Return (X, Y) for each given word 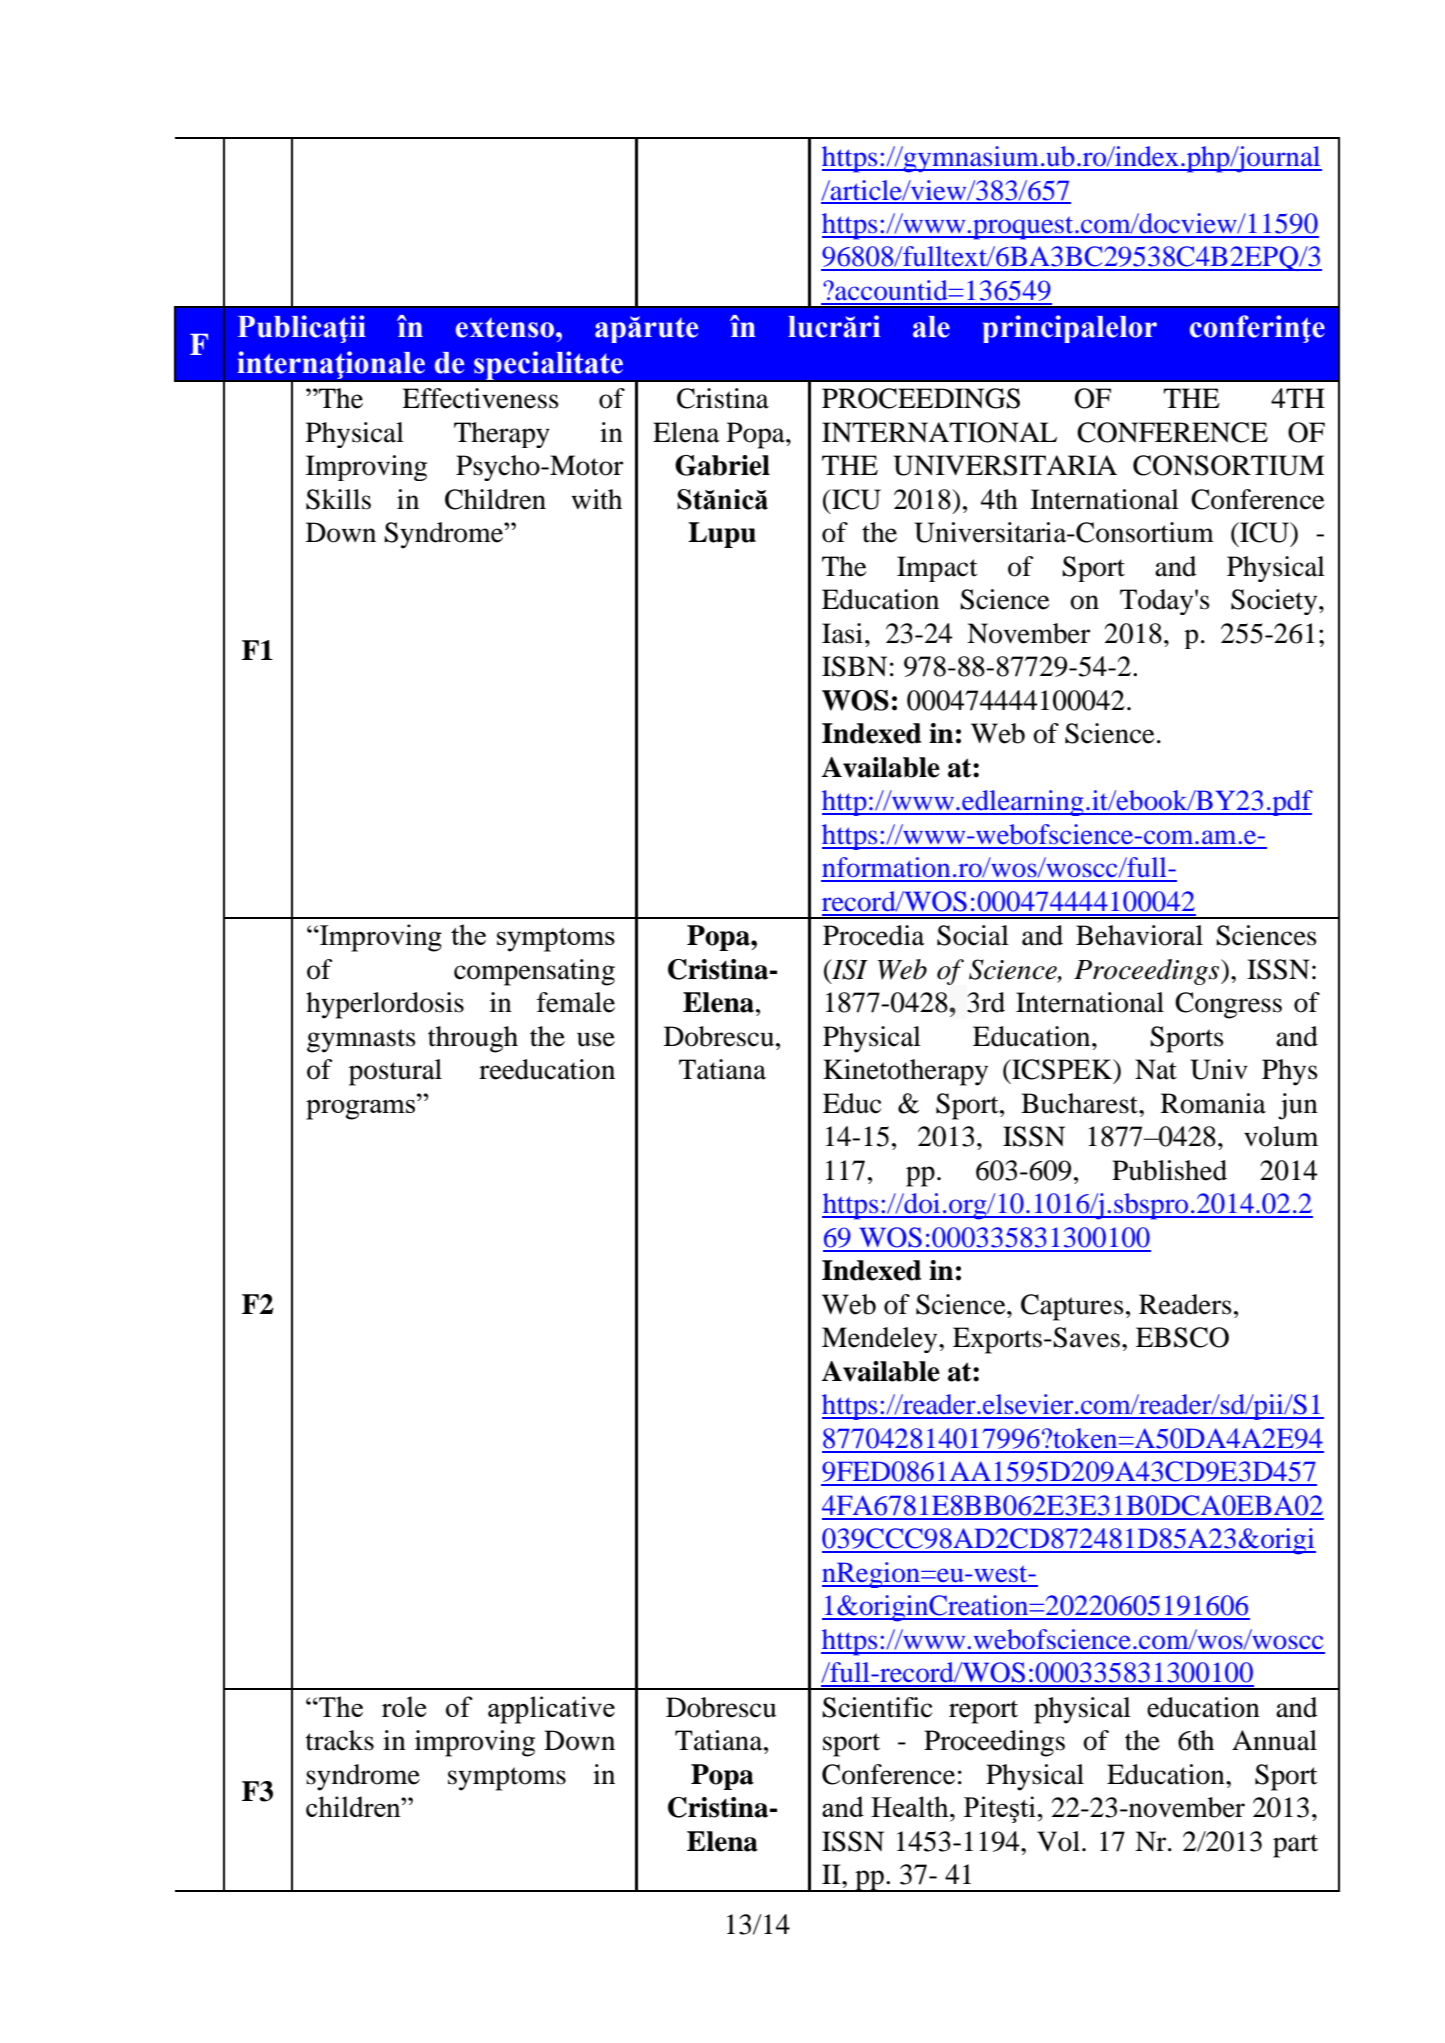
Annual (1274, 1740)
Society (1275, 602)
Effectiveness (480, 398)
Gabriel (722, 465)
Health (911, 1806)
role (404, 1706)
